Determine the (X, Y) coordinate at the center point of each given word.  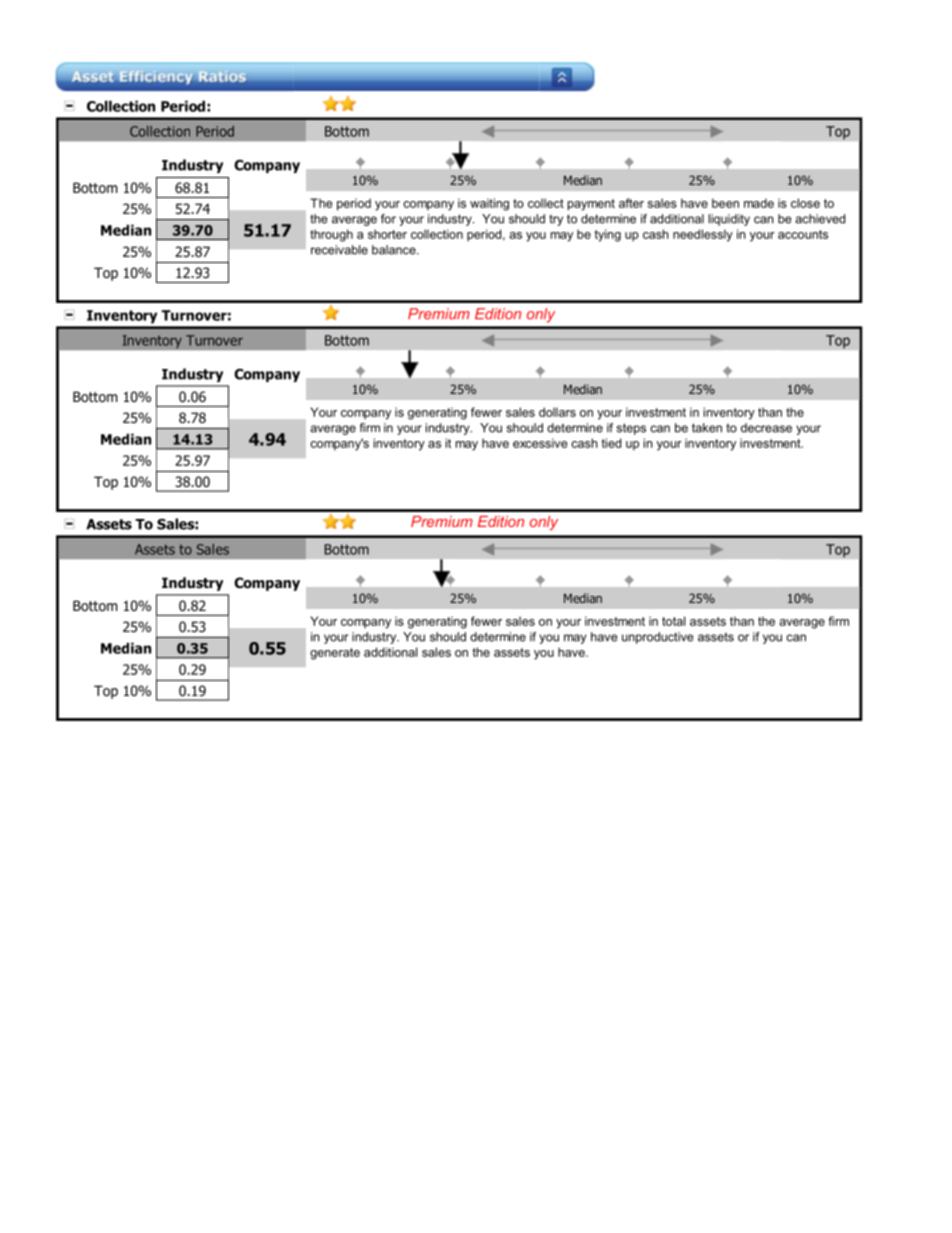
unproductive (658, 638)
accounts (803, 234)
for (388, 219)
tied (611, 443)
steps (631, 429)
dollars (557, 412)
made (759, 203)
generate (335, 654)
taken (707, 428)
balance (395, 250)
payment (591, 205)
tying (607, 235)
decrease (766, 428)
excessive (540, 443)
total (673, 621)
